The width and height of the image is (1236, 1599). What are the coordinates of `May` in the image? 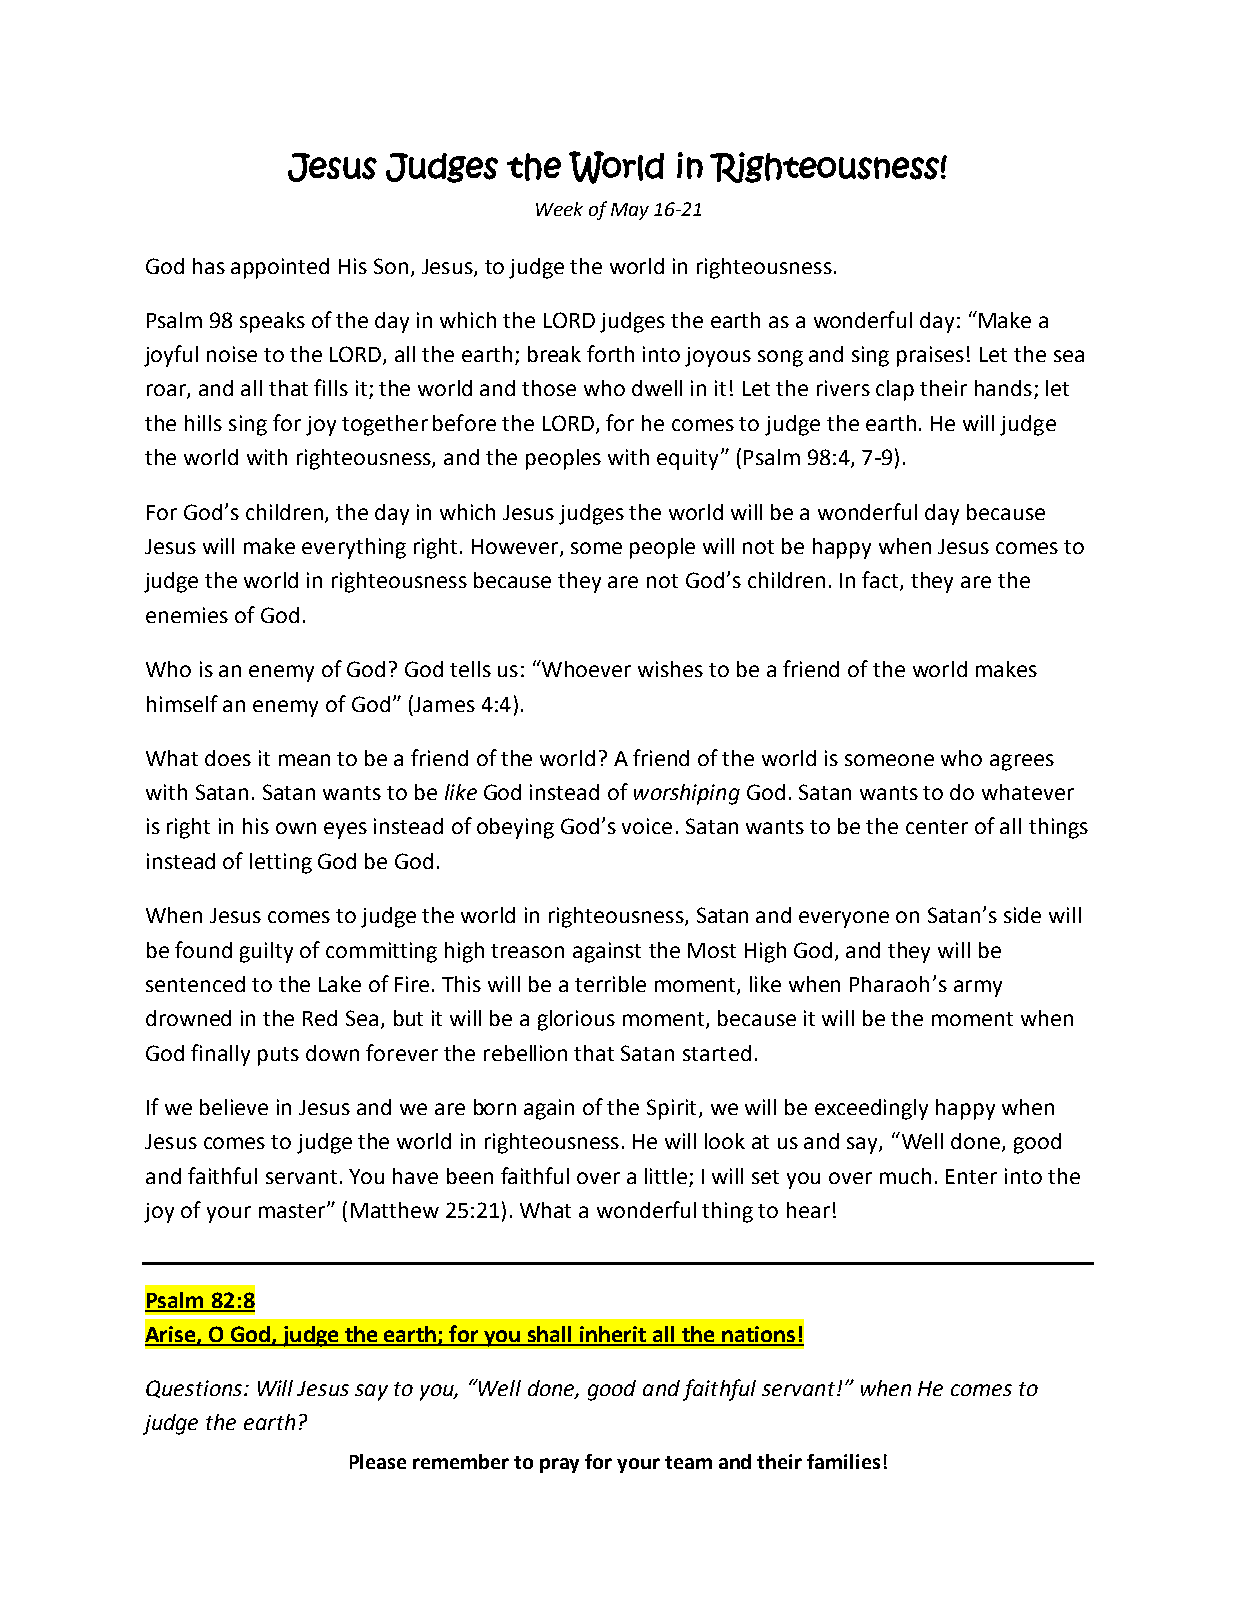 It's located at (630, 211).
